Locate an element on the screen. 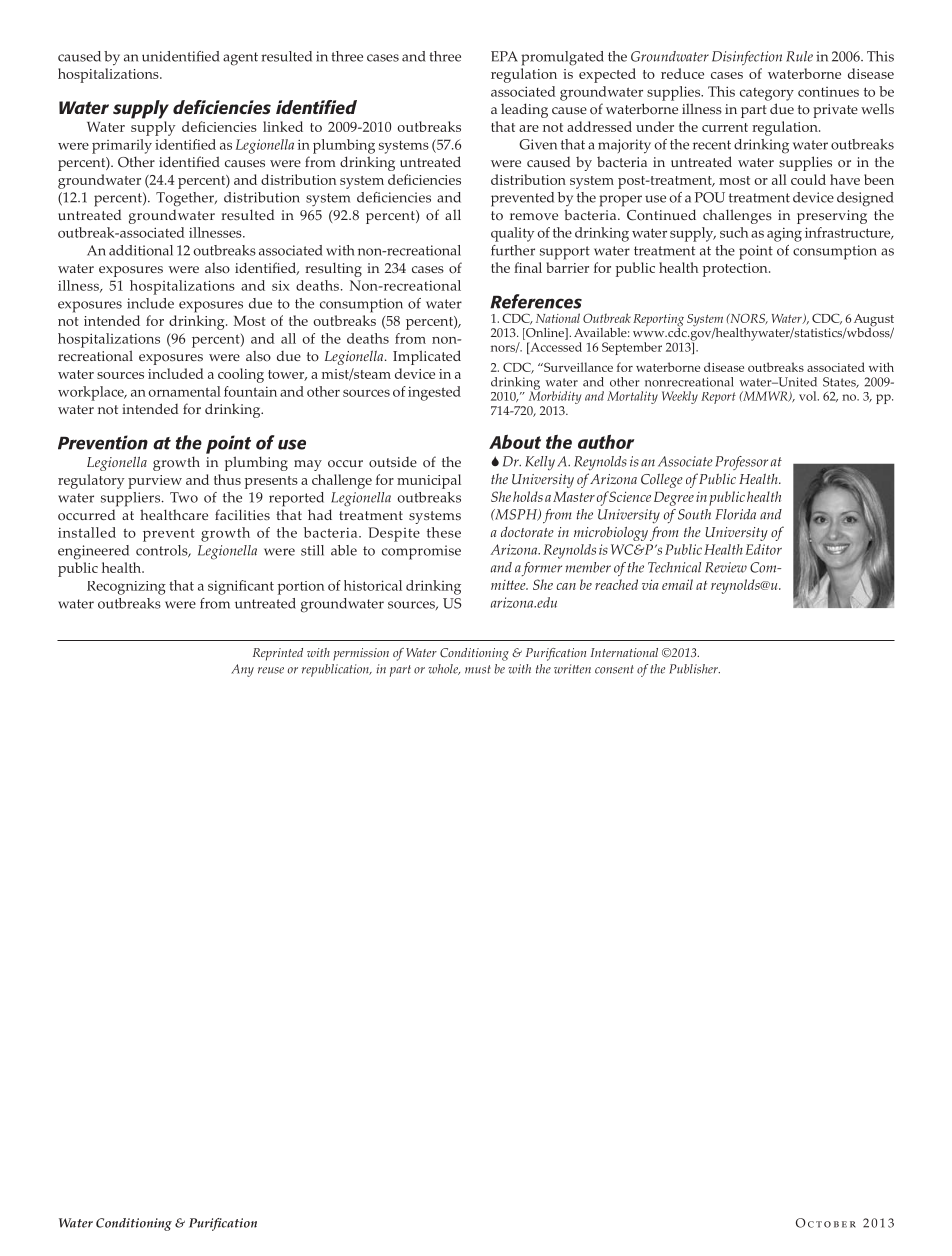  Implicated is located at coordinates (427, 357).
